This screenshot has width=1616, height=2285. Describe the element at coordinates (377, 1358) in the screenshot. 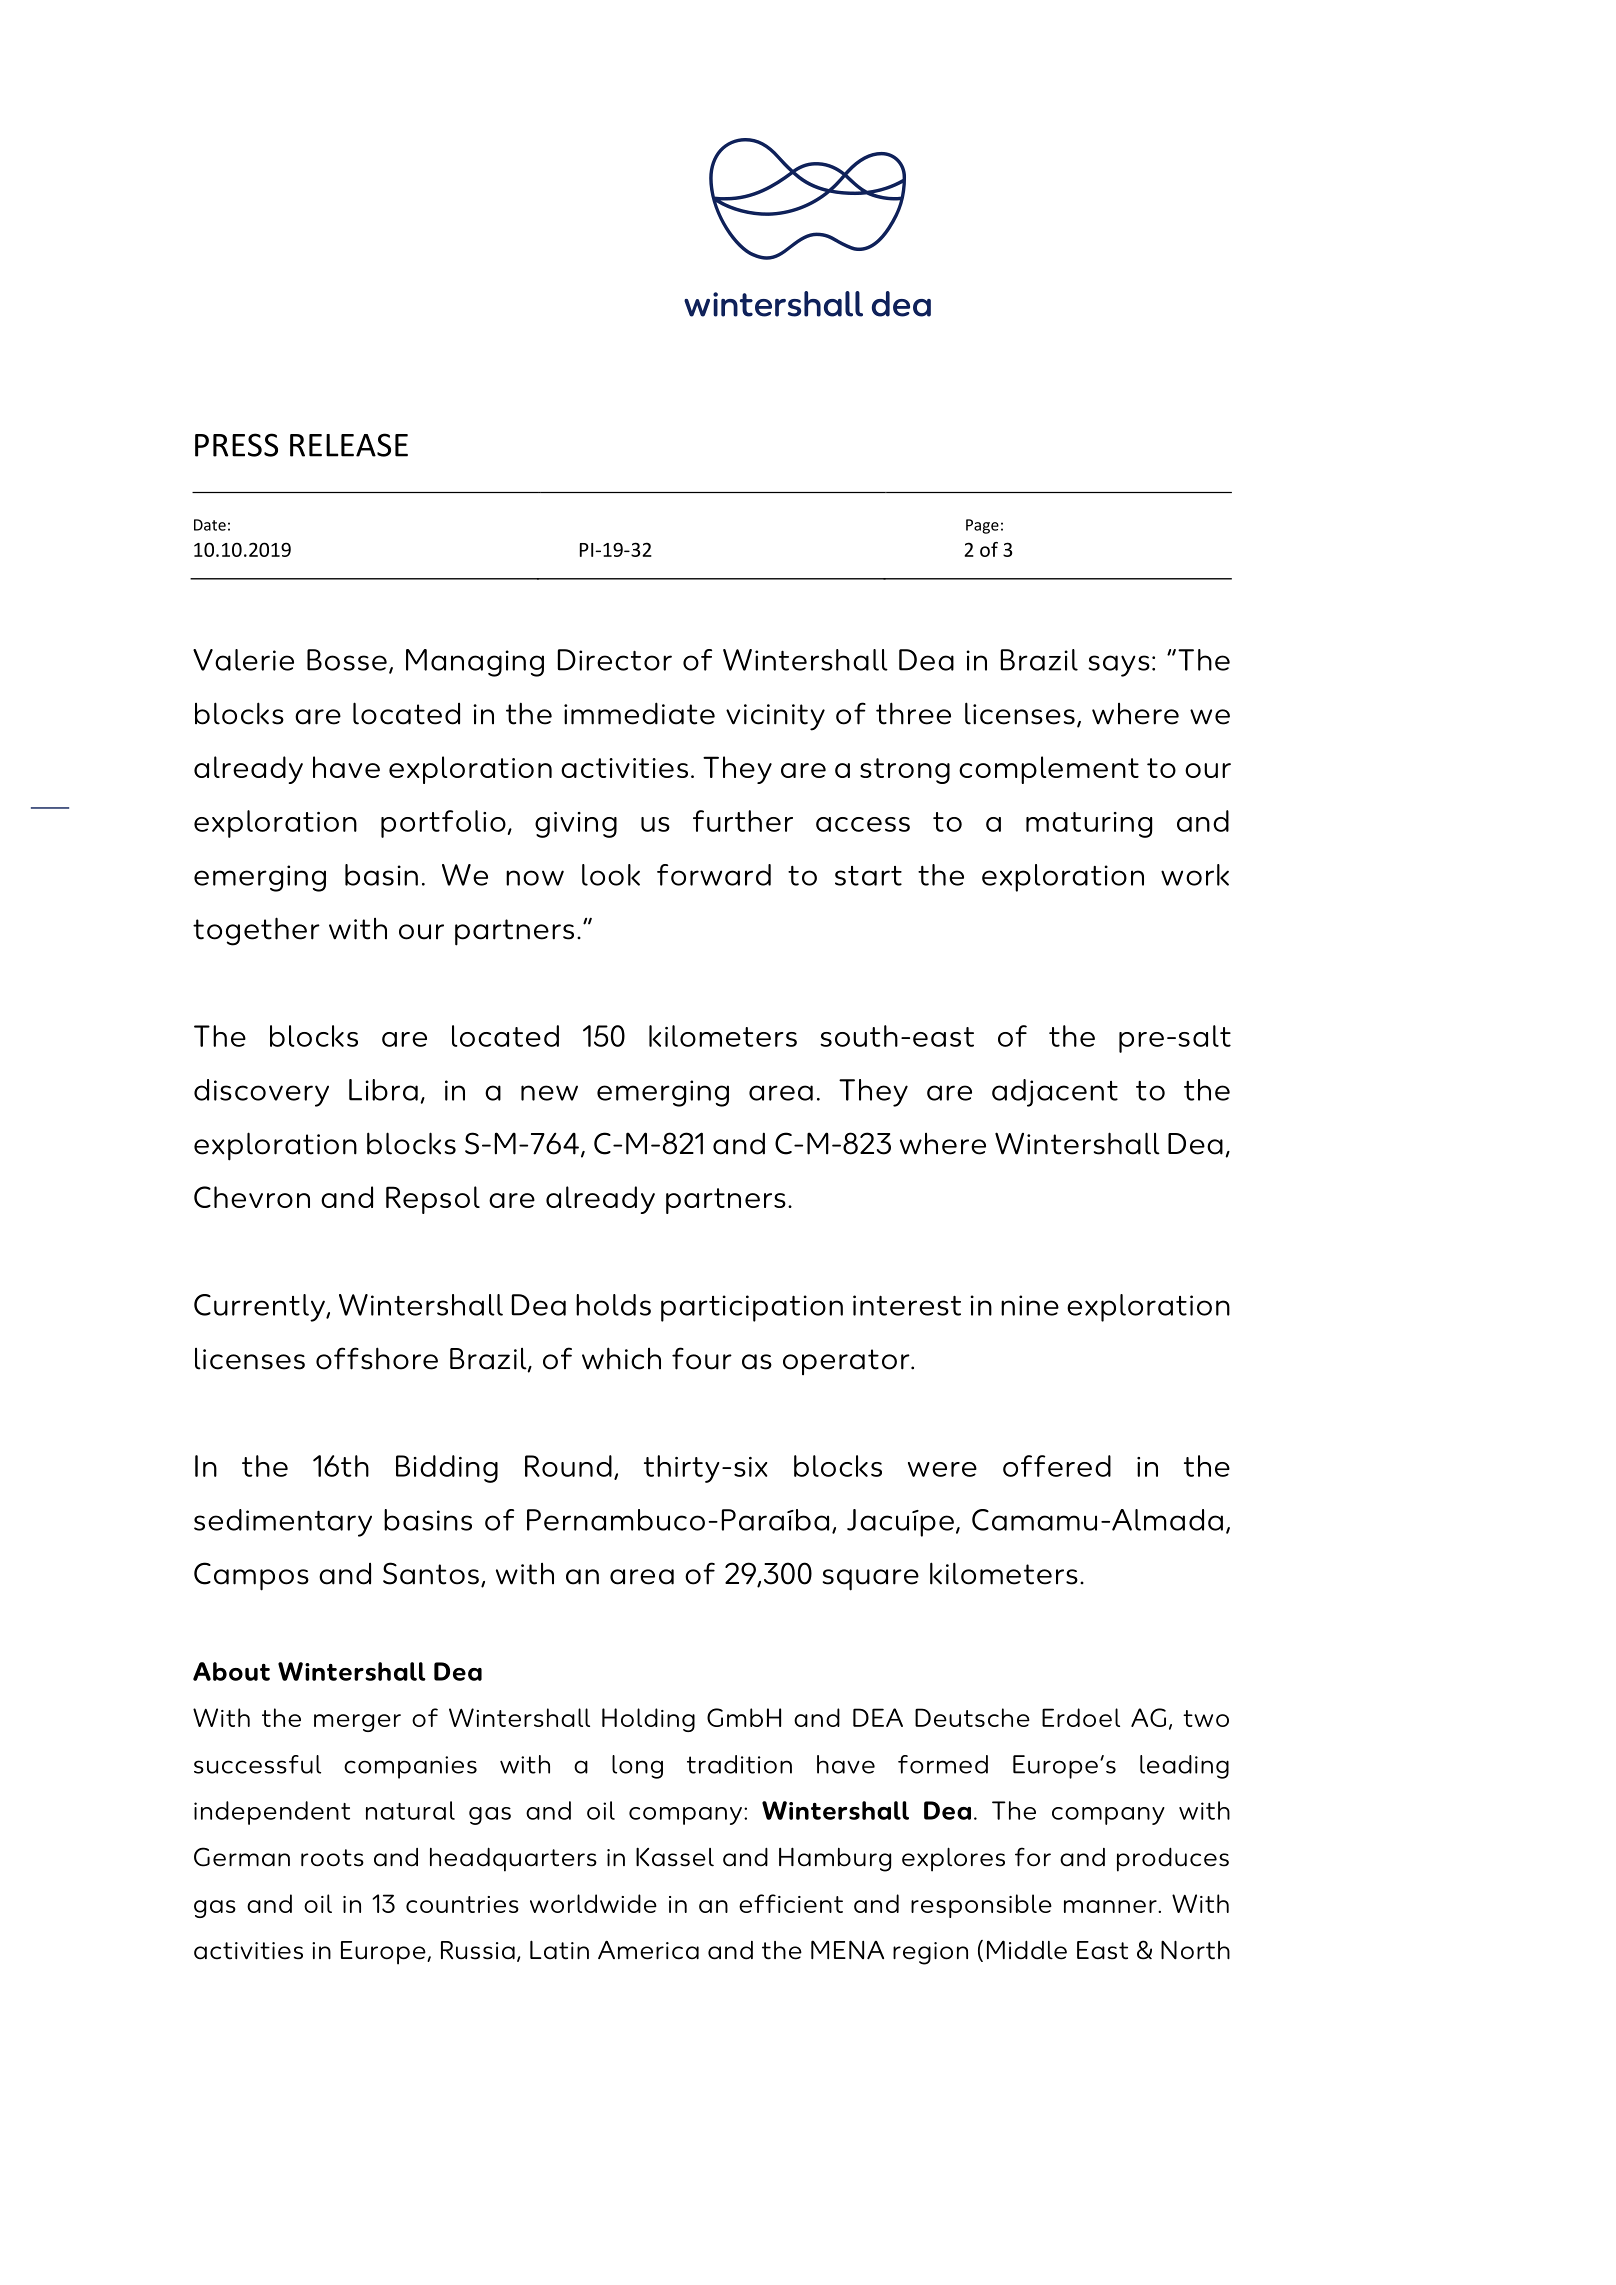

I see `offshore` at that location.
